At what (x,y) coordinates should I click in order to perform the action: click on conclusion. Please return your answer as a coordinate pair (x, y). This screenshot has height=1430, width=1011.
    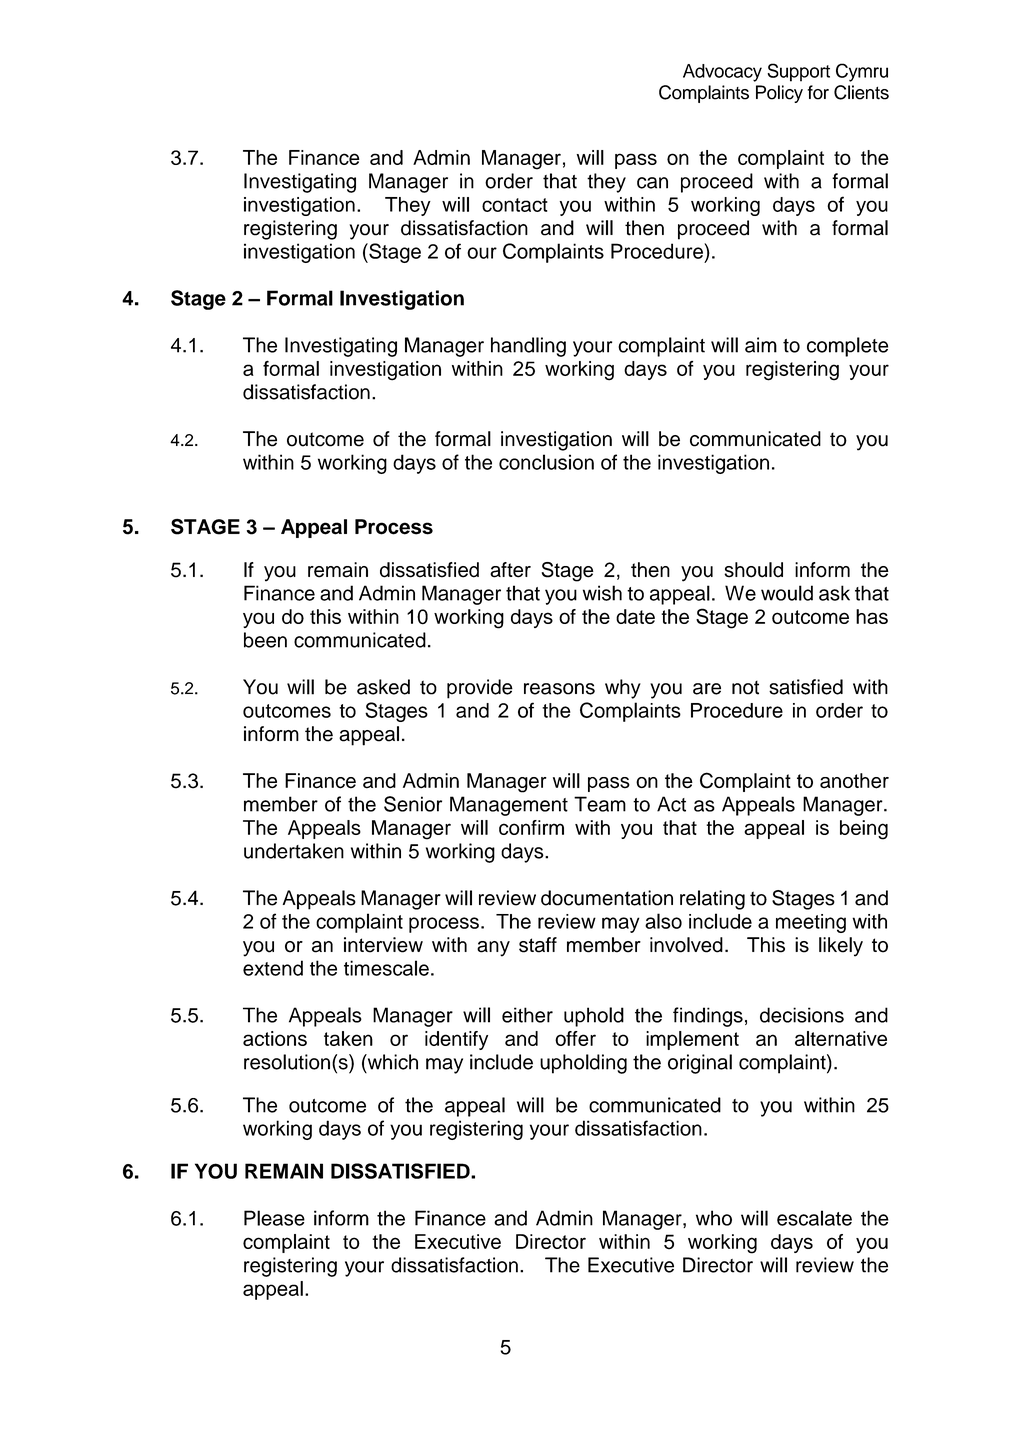
    Looking at the image, I should click on (546, 462).
